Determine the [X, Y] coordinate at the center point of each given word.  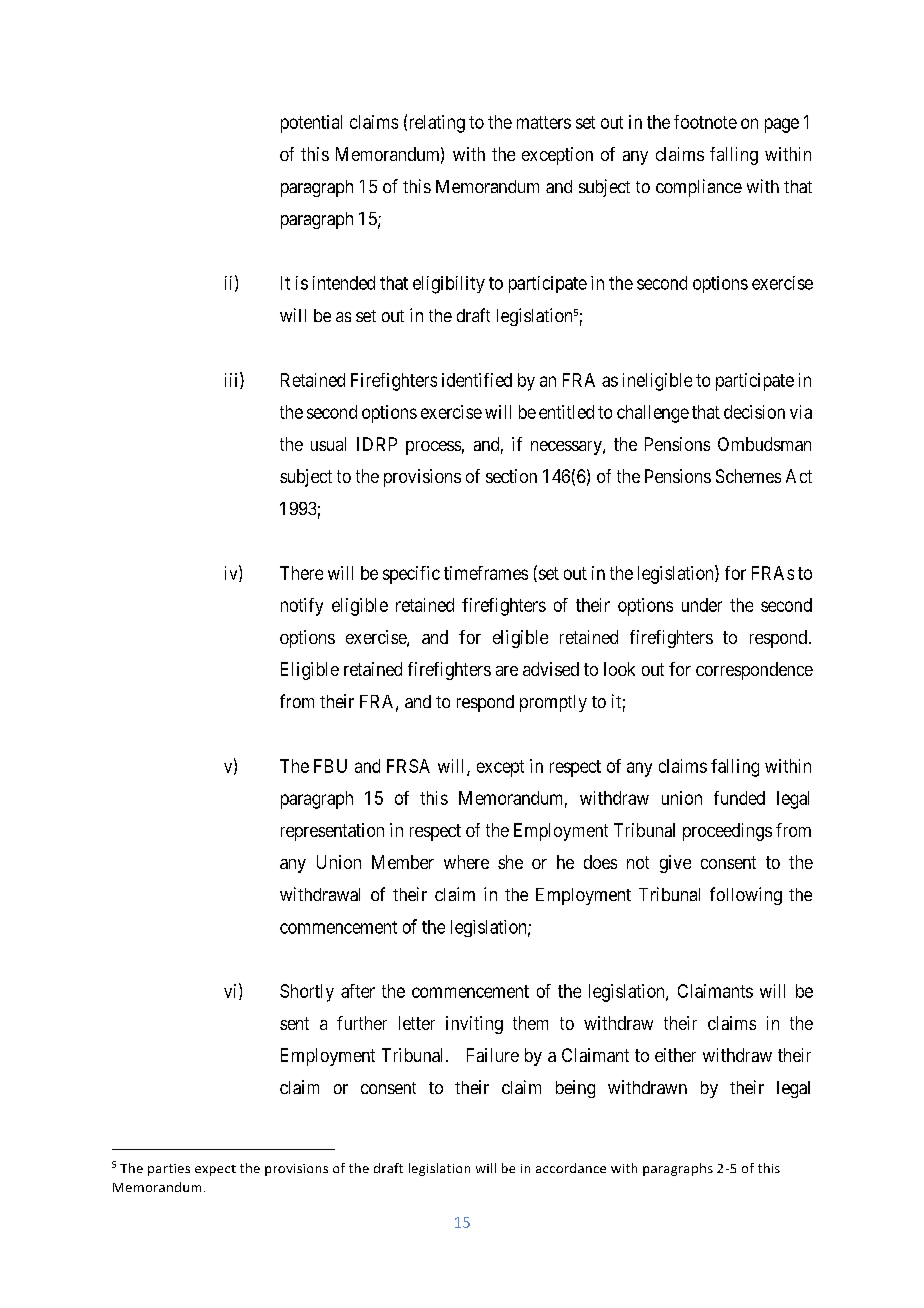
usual [328, 444]
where [466, 862]
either [675, 1055]
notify [302, 607]
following [746, 896]
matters [544, 122]
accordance [571, 1168]
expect [215, 1170]
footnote [705, 122]
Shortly [307, 993]
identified [477, 380]
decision [754, 412]
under [702, 605]
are [507, 671]
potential [311, 124]
